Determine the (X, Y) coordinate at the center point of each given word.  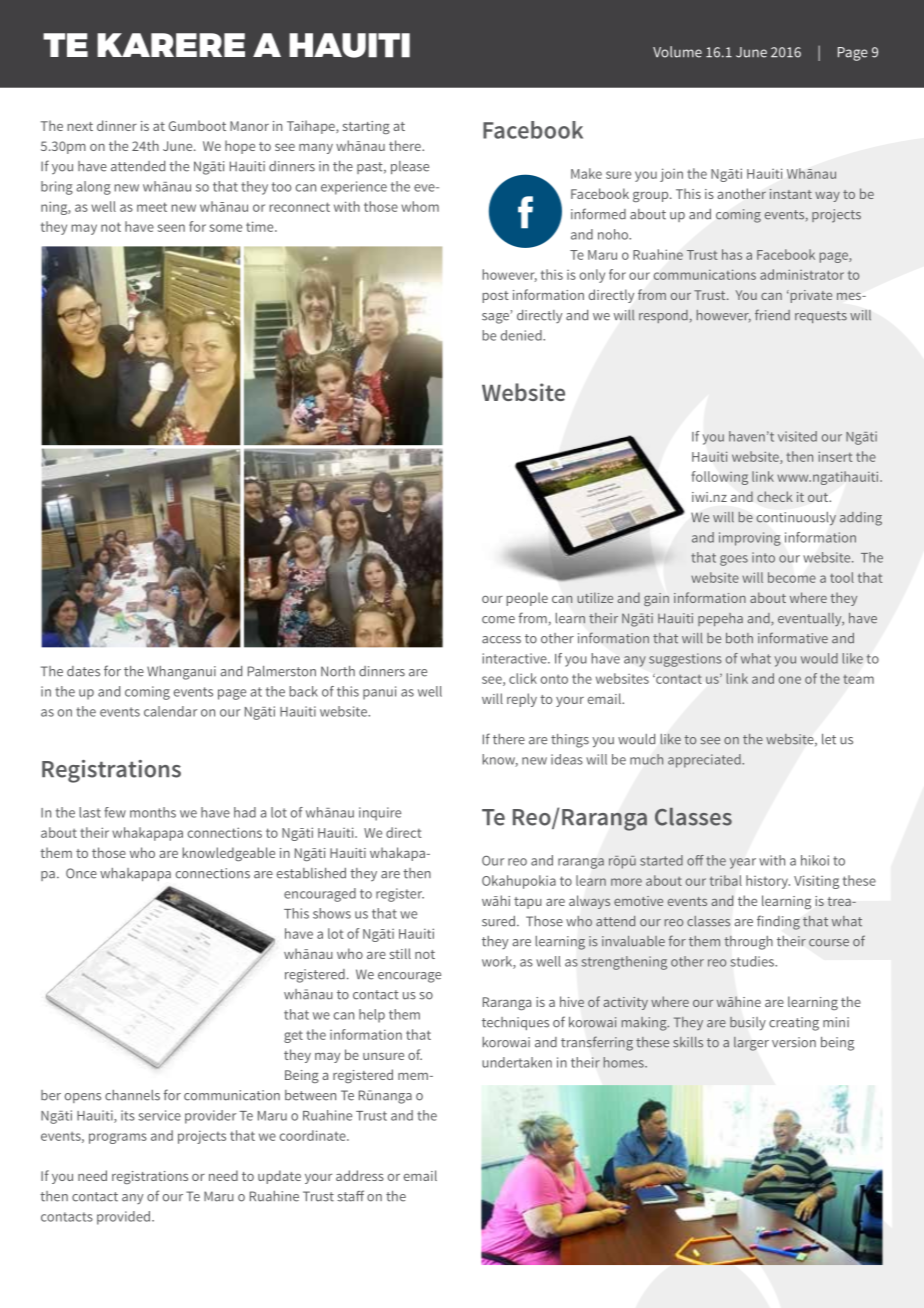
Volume (677, 52)
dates (83, 671)
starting (366, 127)
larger (751, 1044)
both (739, 638)
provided (125, 1218)
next (80, 126)
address (360, 1175)
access (501, 640)
